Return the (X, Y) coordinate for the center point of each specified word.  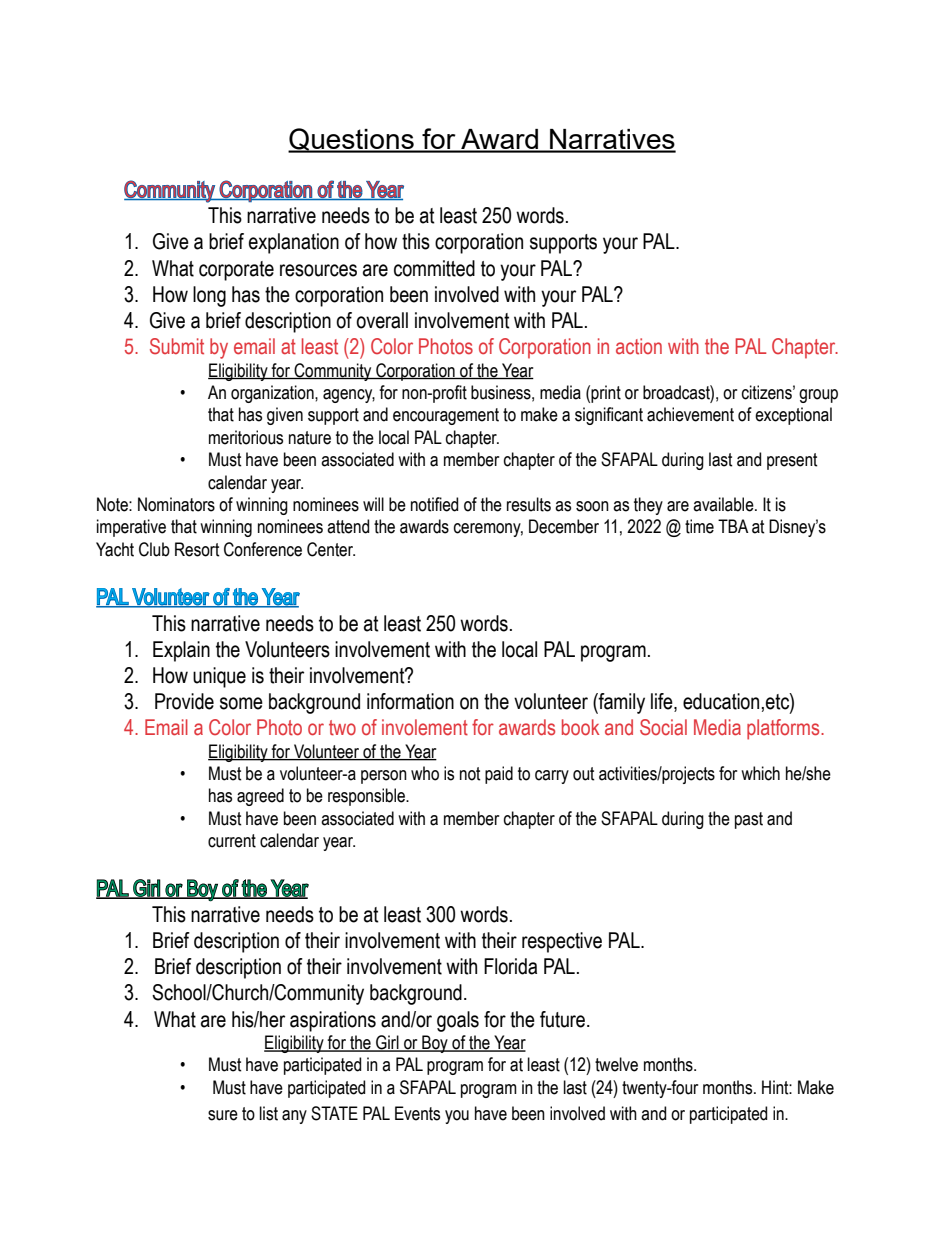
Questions (352, 140)
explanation (294, 243)
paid (499, 775)
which (760, 773)
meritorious (246, 437)
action (639, 346)
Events (417, 1113)
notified (434, 504)
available (724, 504)
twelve (616, 1064)
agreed (260, 797)
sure (223, 1115)
